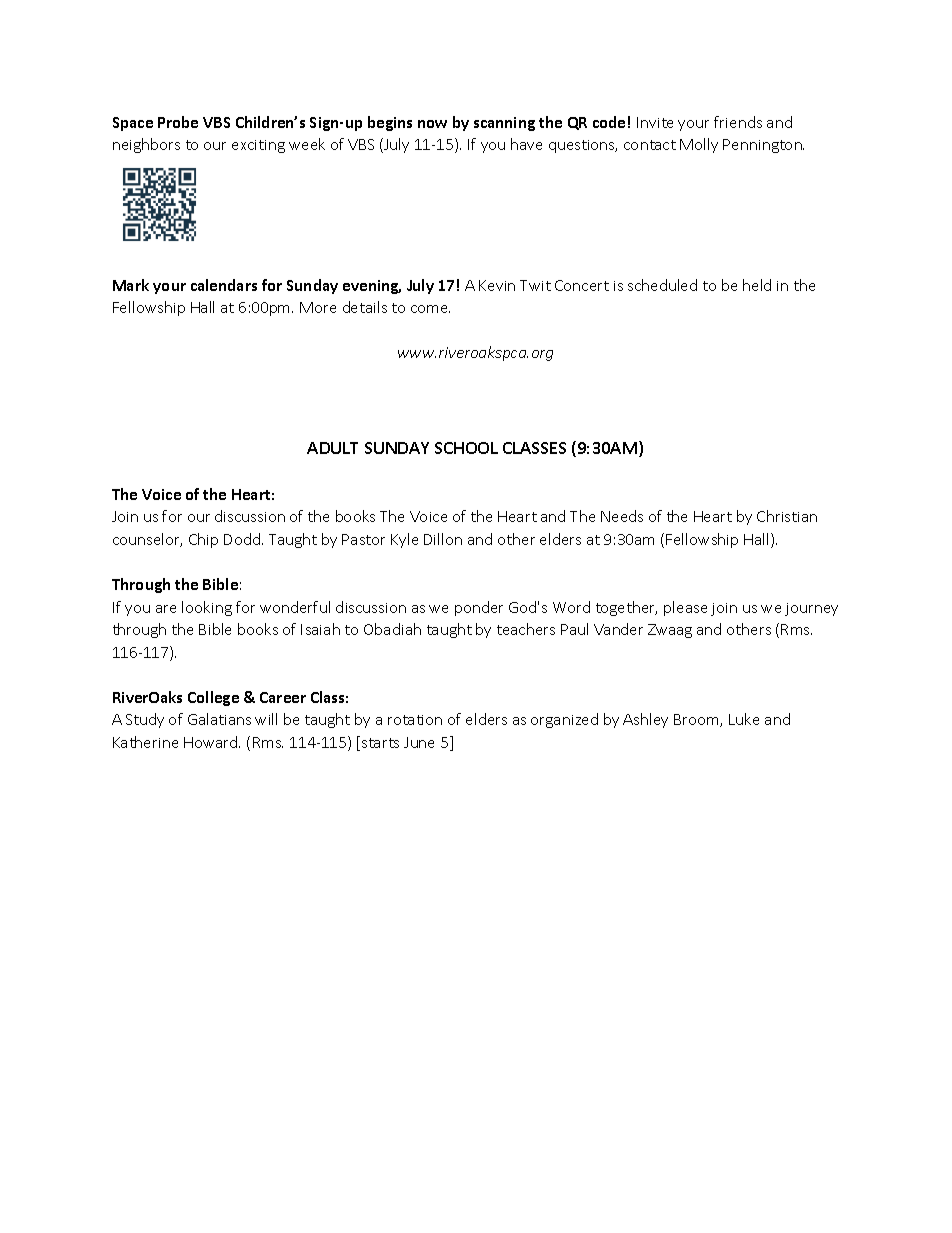 The image size is (952, 1233). What do you see at coordinates (699, 145) in the page?
I see `Molly` at bounding box center [699, 145].
